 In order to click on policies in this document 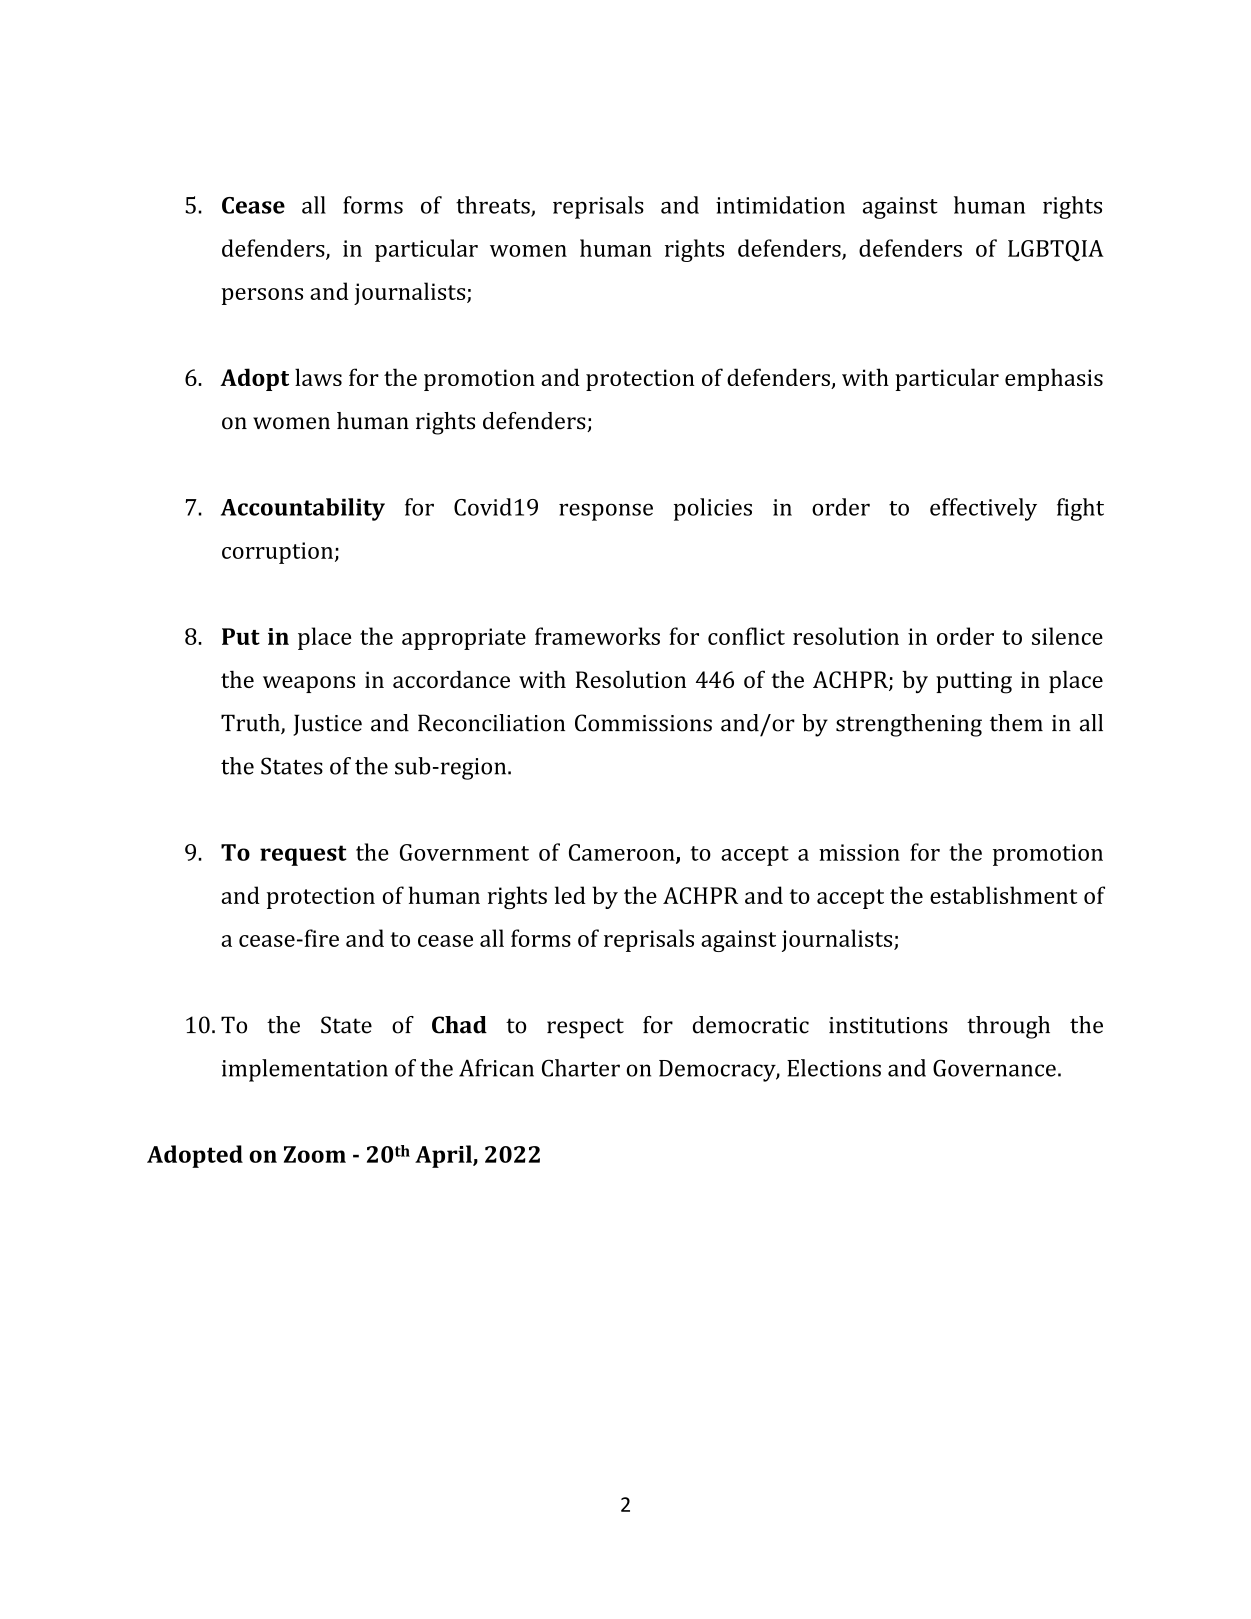, I will do `click(713, 509)`.
